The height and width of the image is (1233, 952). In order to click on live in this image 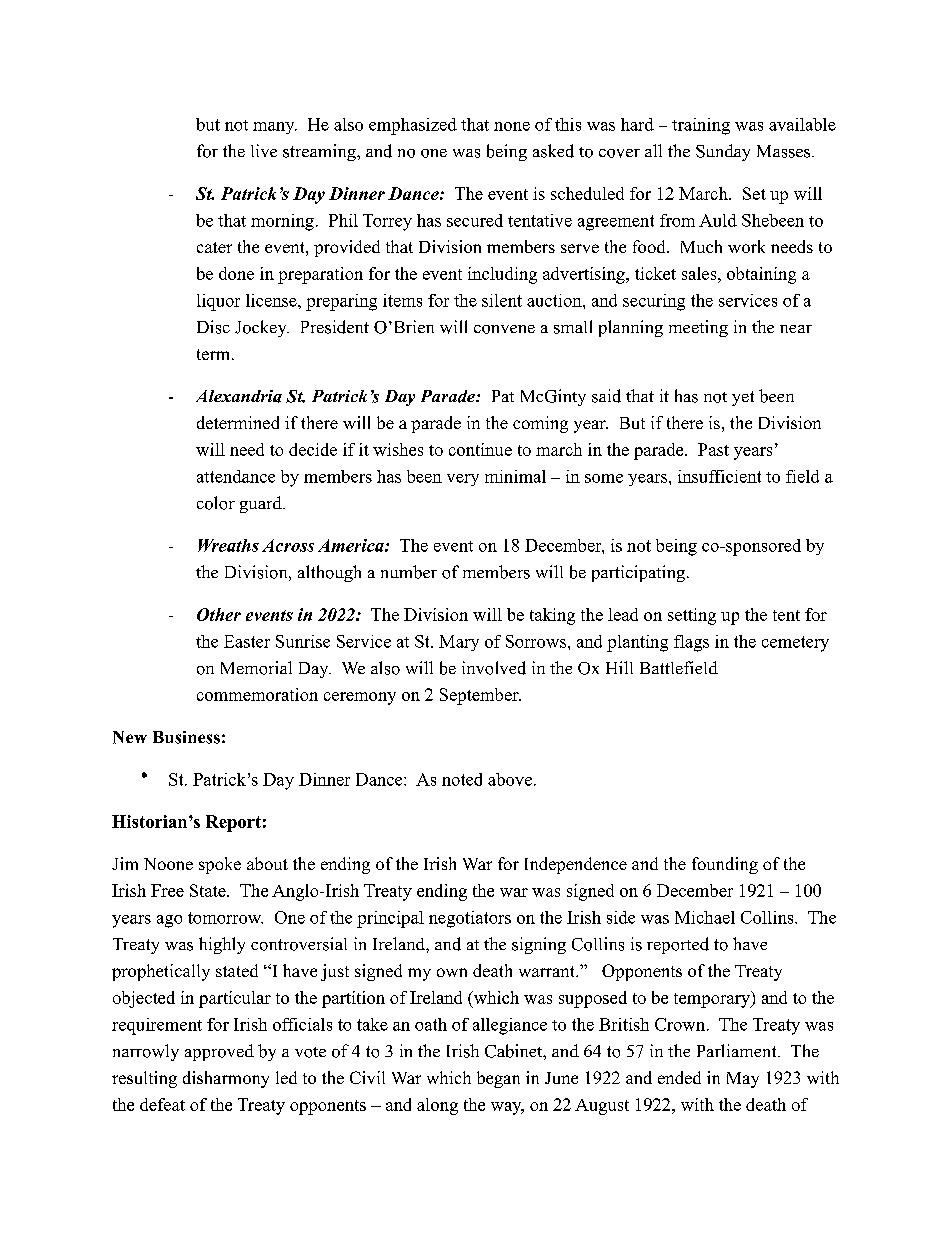, I will do `click(264, 150)`.
